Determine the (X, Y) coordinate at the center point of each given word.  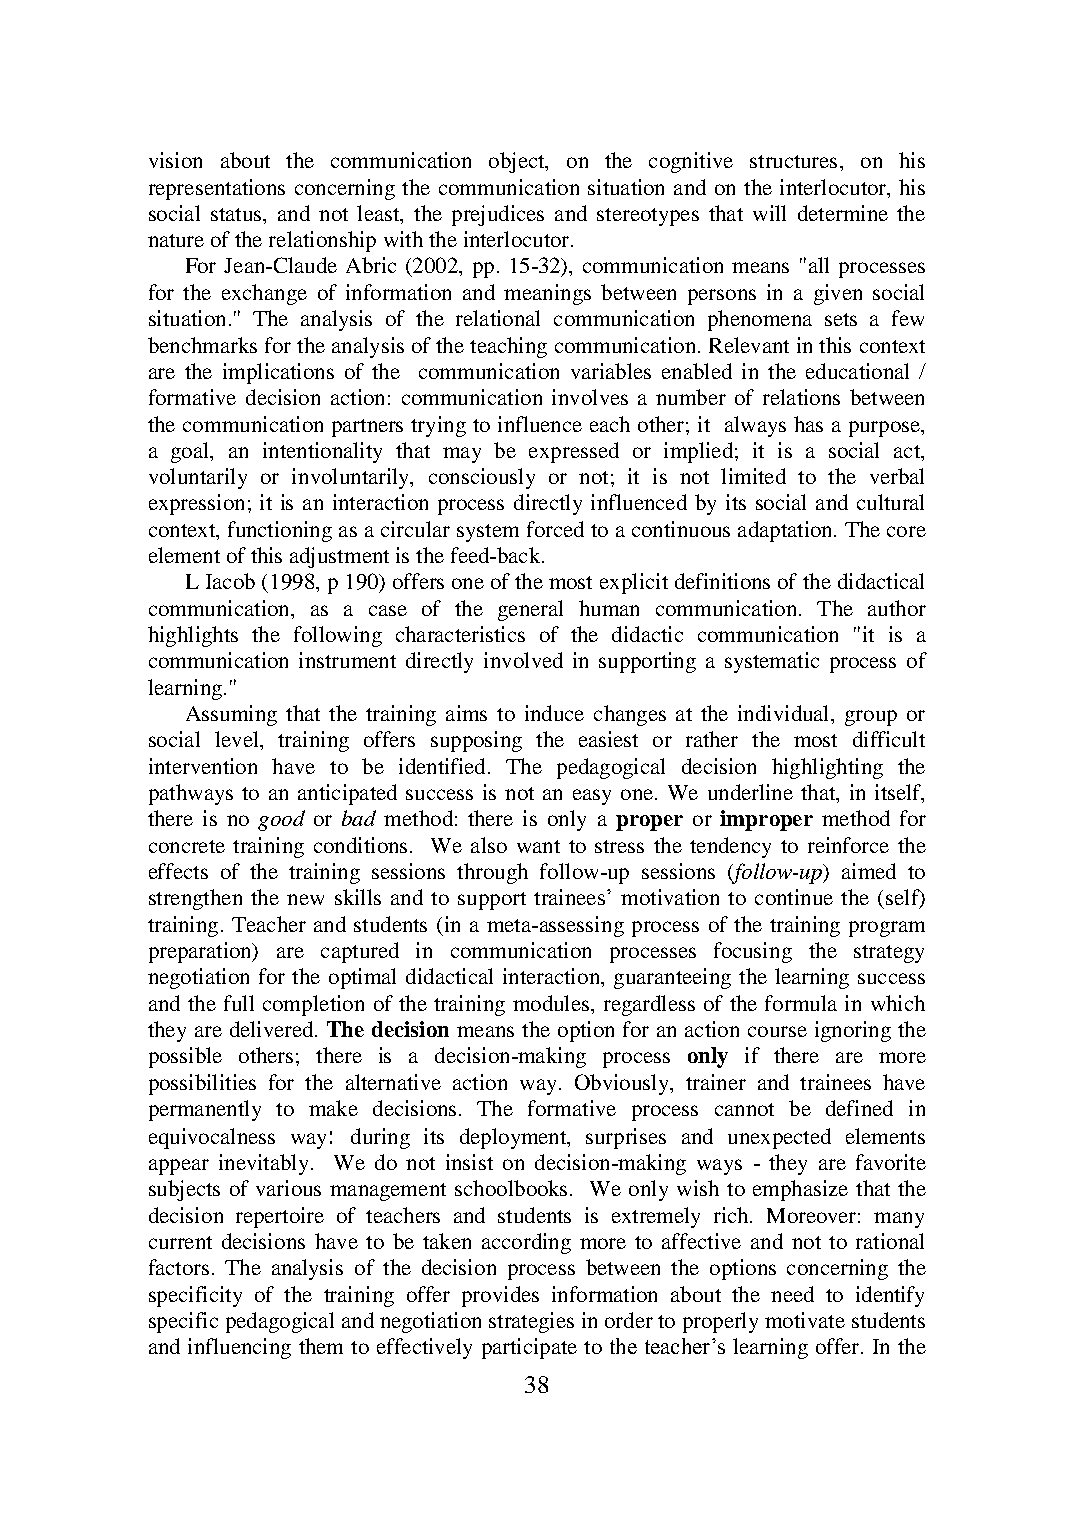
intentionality (322, 452)
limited (753, 476)
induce (554, 713)
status (237, 214)
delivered (273, 1029)
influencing (239, 1348)
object (518, 162)
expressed (574, 452)
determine (843, 213)
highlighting (827, 768)
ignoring (853, 1031)
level (238, 739)
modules (552, 1003)
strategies (531, 1322)
